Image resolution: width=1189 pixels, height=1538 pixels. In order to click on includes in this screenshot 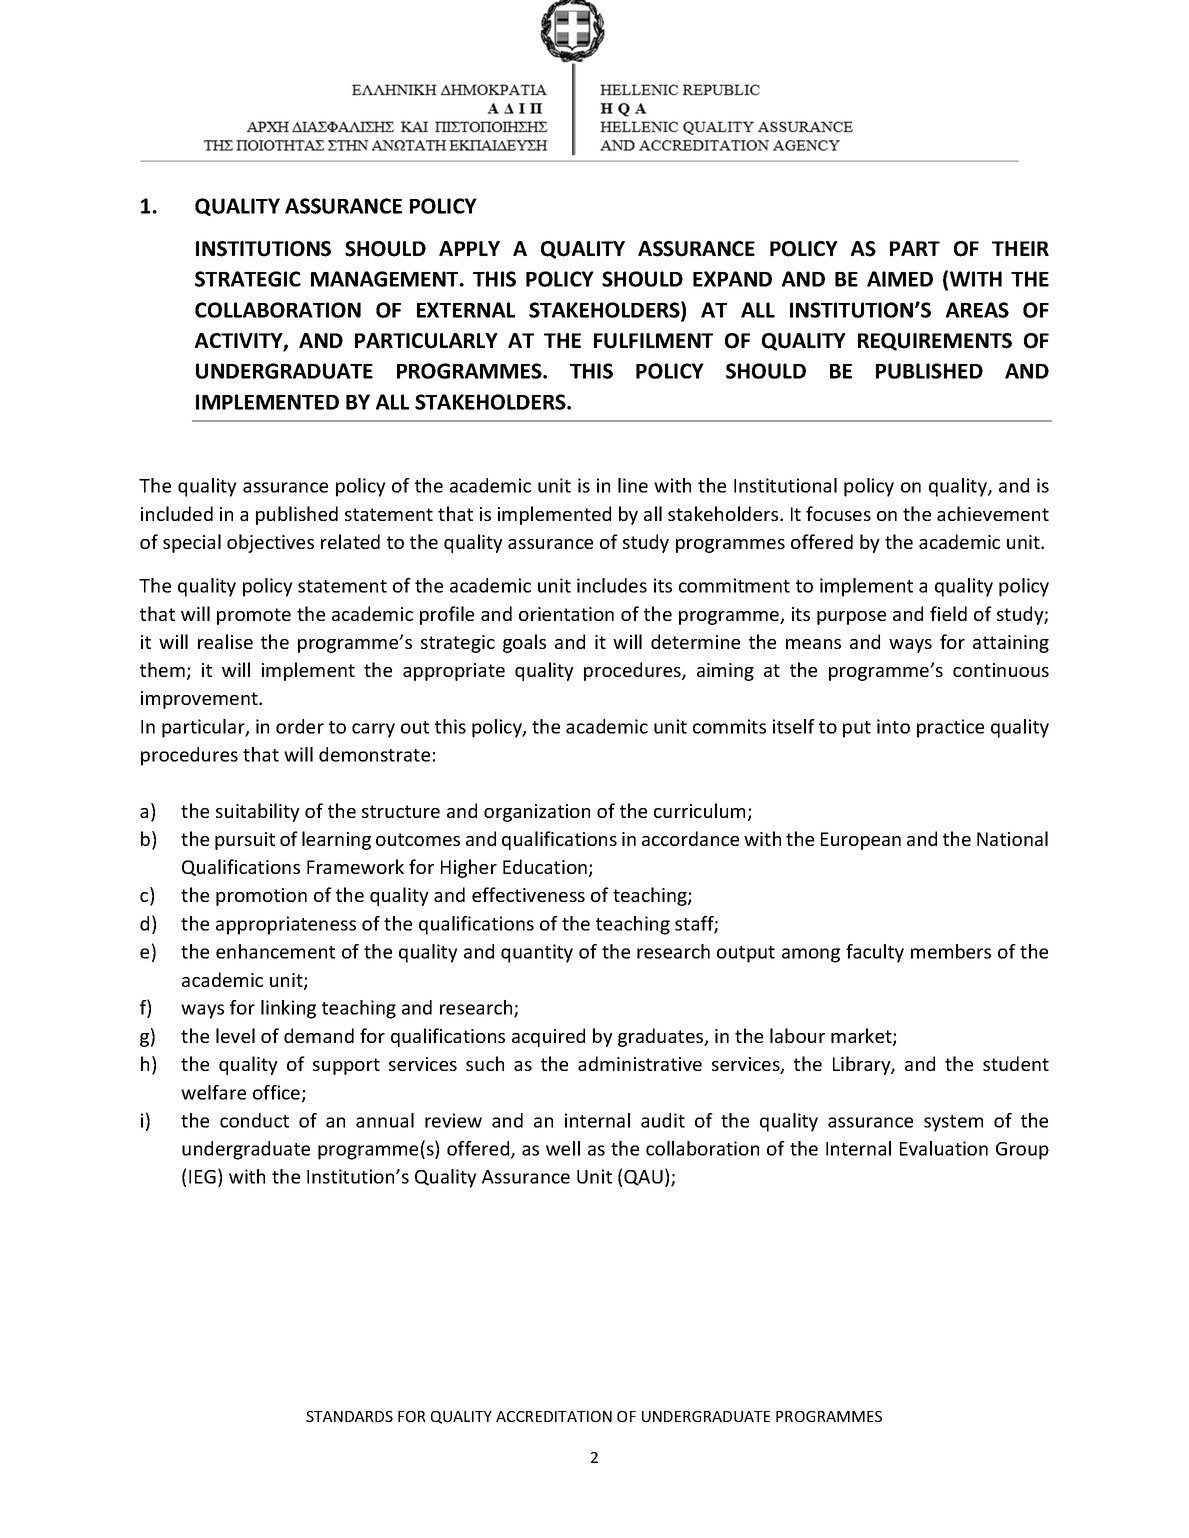, I will do `click(612, 585)`.
